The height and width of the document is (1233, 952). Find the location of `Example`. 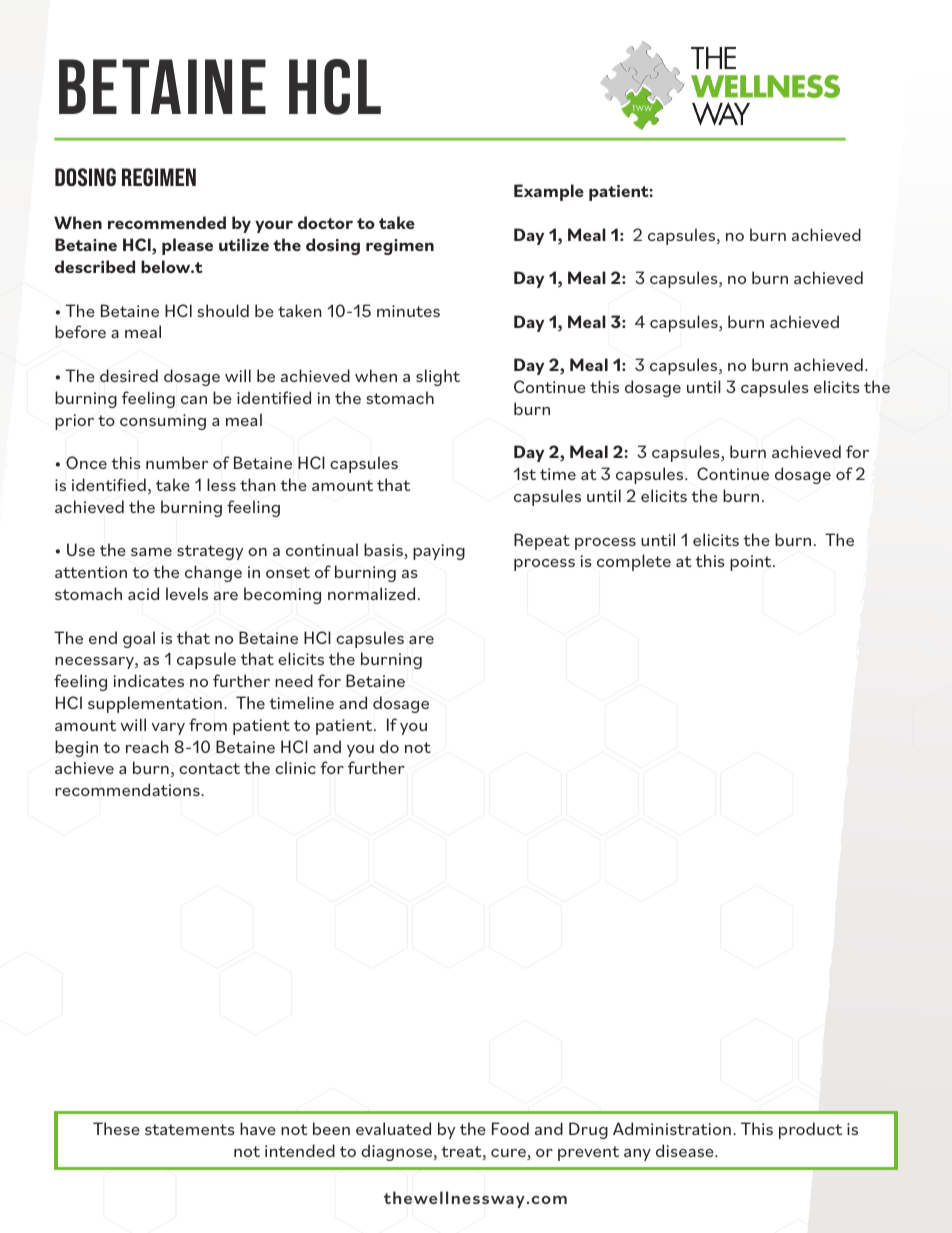

Example is located at coordinates (549, 192).
